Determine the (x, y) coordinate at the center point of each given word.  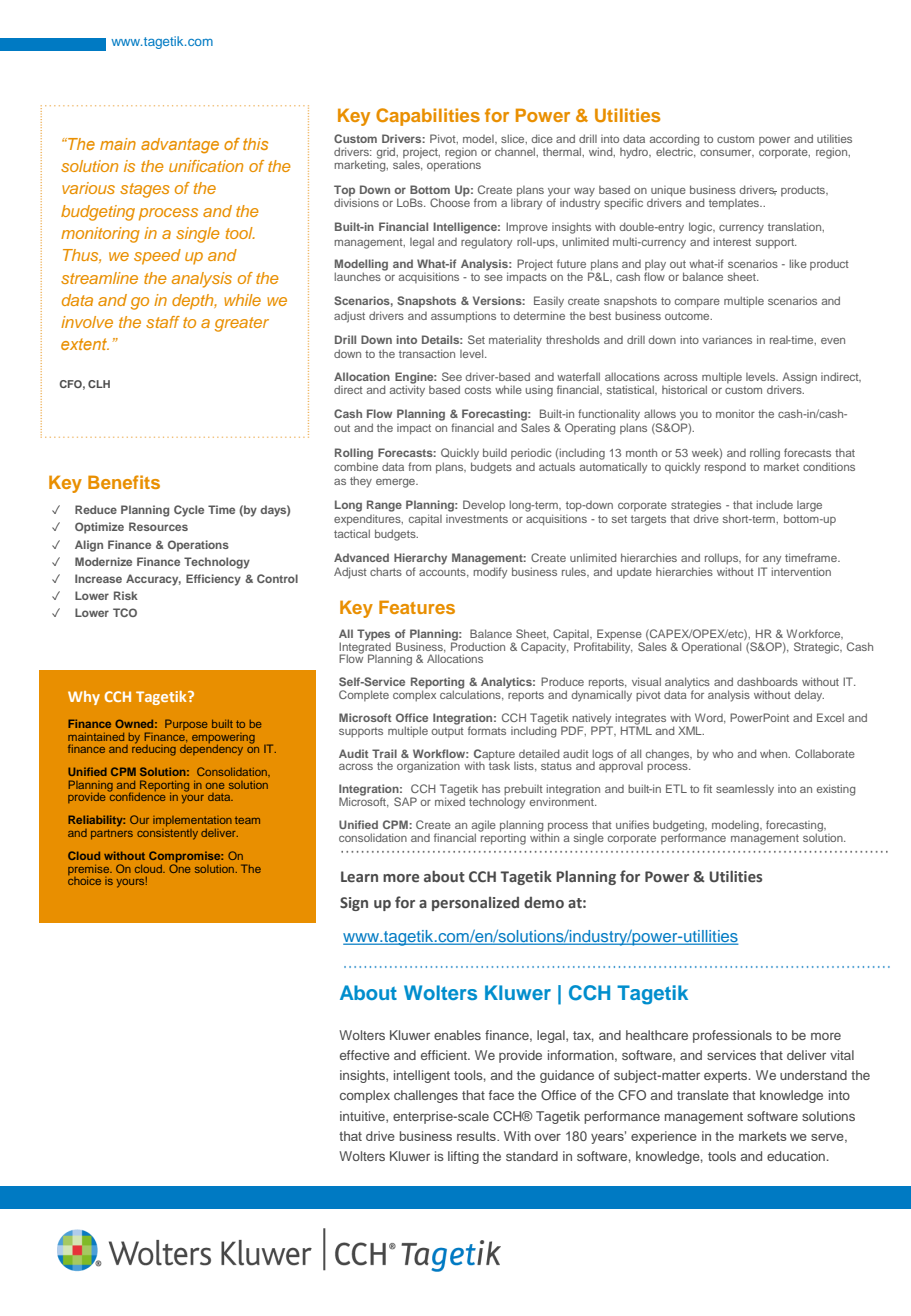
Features (417, 607)
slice (514, 139)
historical (684, 389)
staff (163, 322)
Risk (126, 595)
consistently (167, 834)
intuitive (363, 1117)
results (477, 1136)
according (674, 141)
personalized (475, 904)
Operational (711, 648)
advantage (180, 146)
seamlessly (745, 790)
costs (478, 390)
